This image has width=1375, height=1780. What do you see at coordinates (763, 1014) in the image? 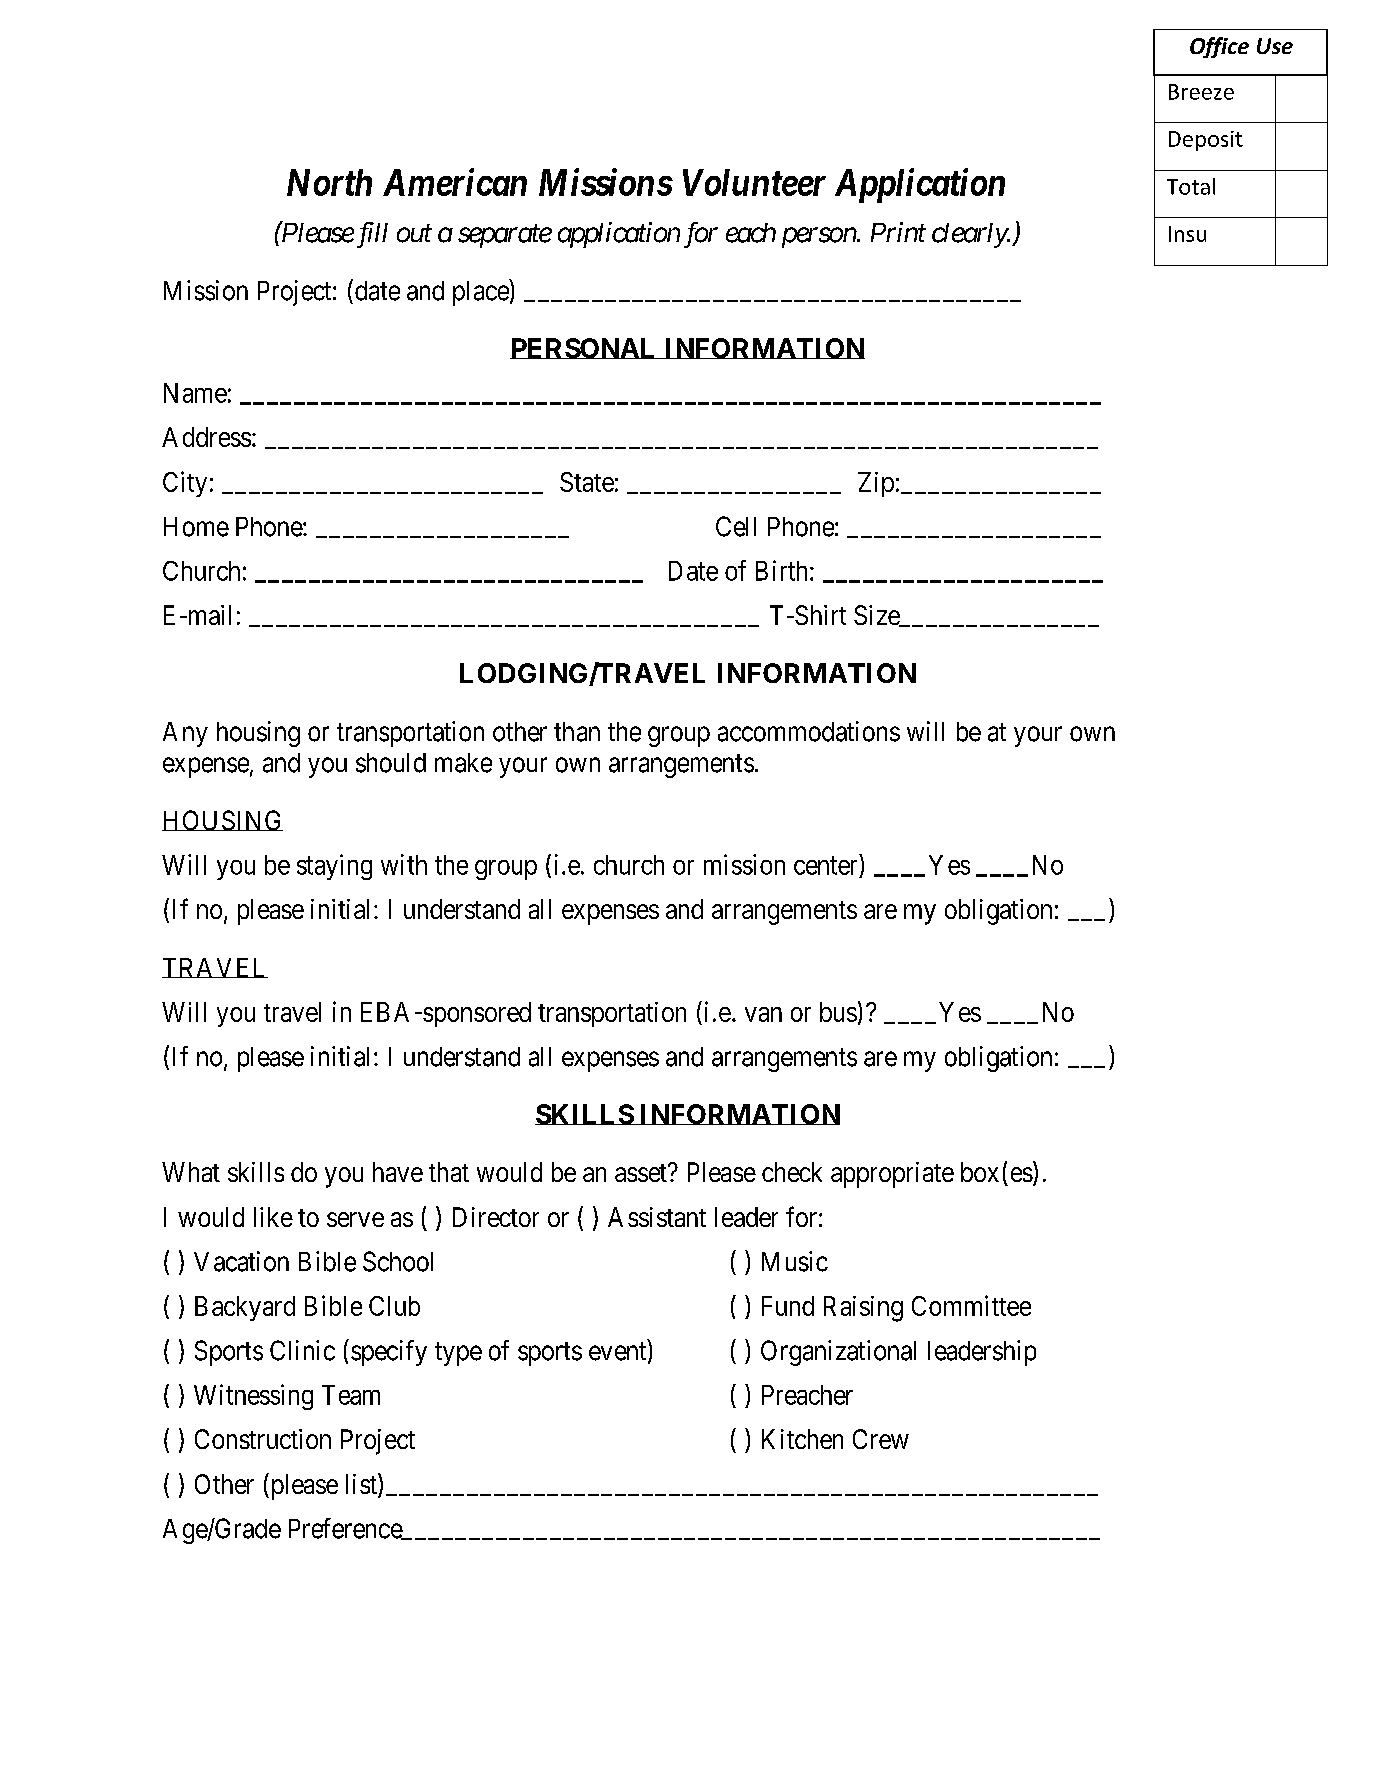
I see `van` at bounding box center [763, 1014].
